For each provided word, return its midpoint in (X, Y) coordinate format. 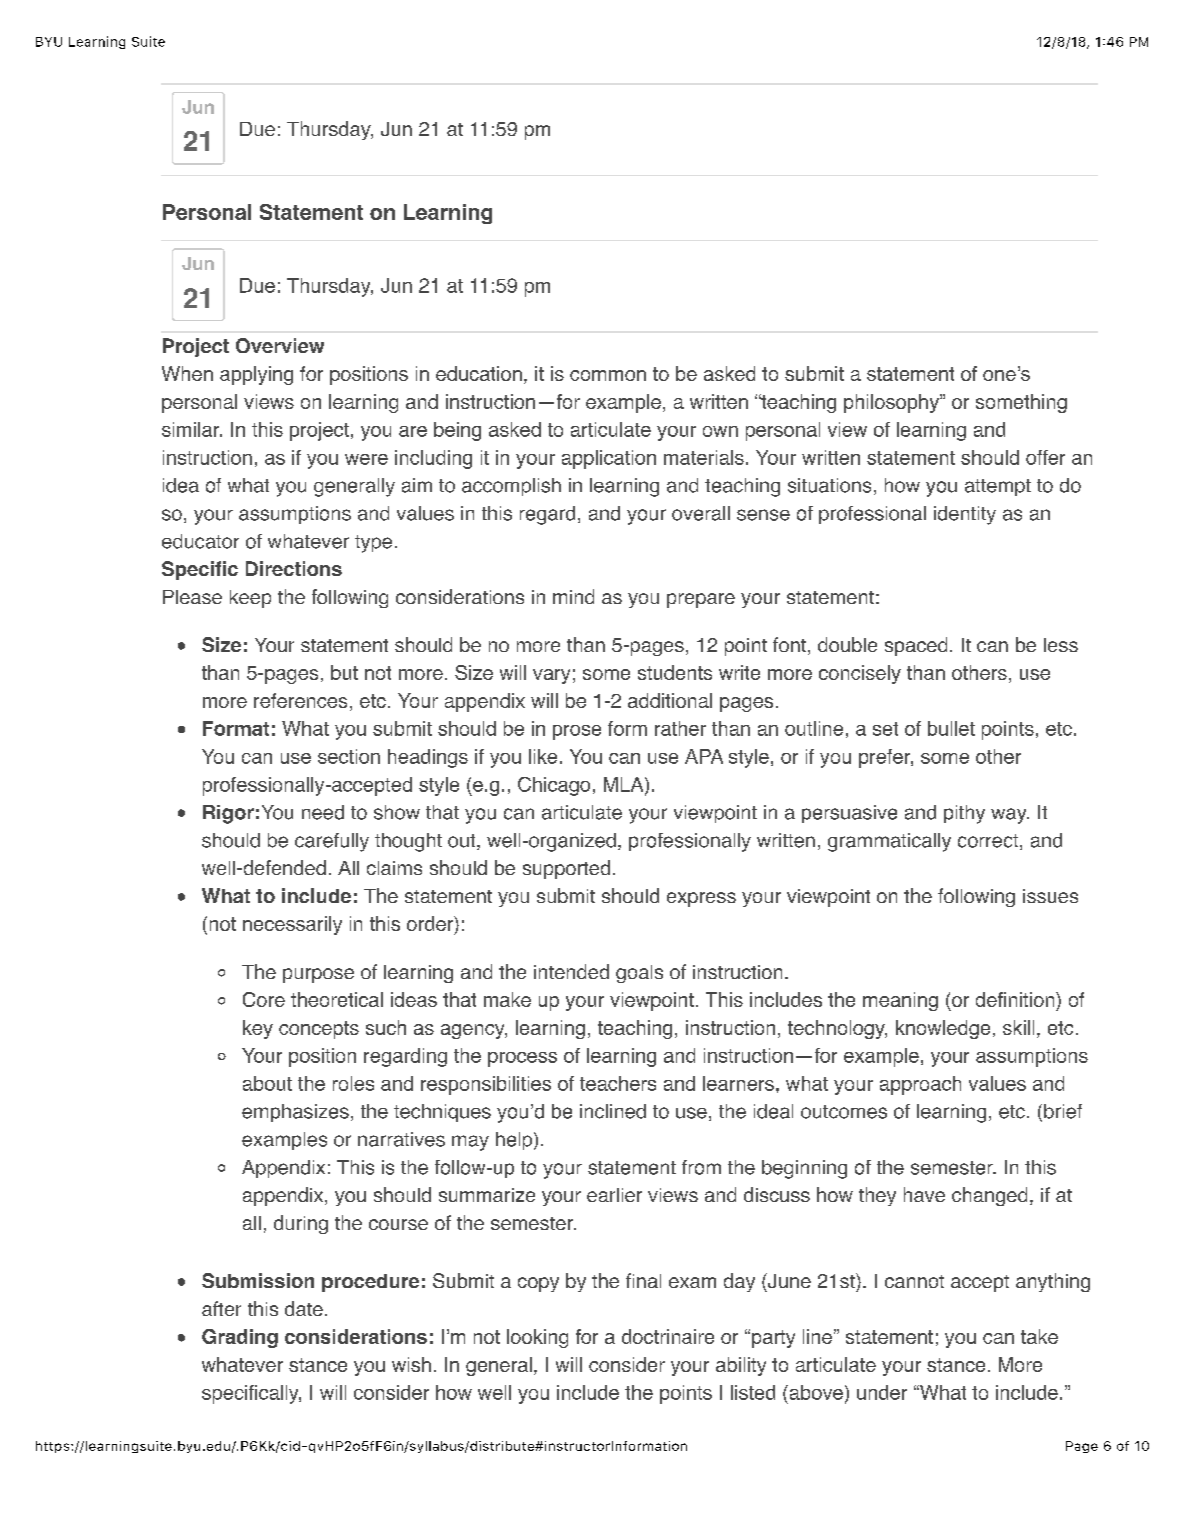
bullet (951, 728)
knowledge (943, 1029)
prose (577, 732)
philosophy (892, 403)
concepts (319, 1030)
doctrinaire (668, 1336)
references (300, 700)
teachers (618, 1083)
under (882, 1392)
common (608, 375)
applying (256, 375)
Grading (240, 1338)
